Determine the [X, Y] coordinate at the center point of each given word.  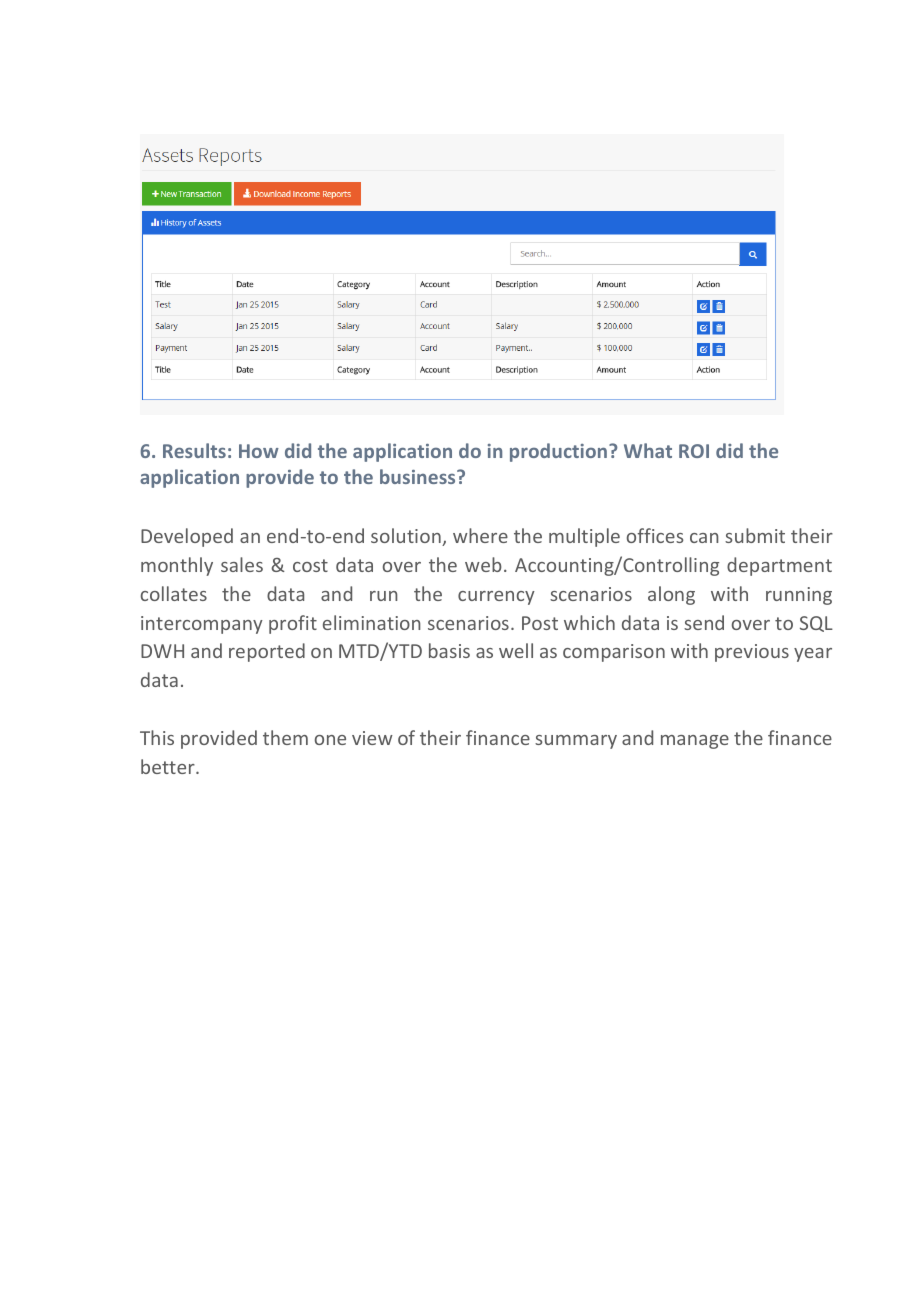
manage [695, 742]
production [558, 452]
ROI [694, 451]
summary [576, 742]
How [259, 451]
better [169, 766]
